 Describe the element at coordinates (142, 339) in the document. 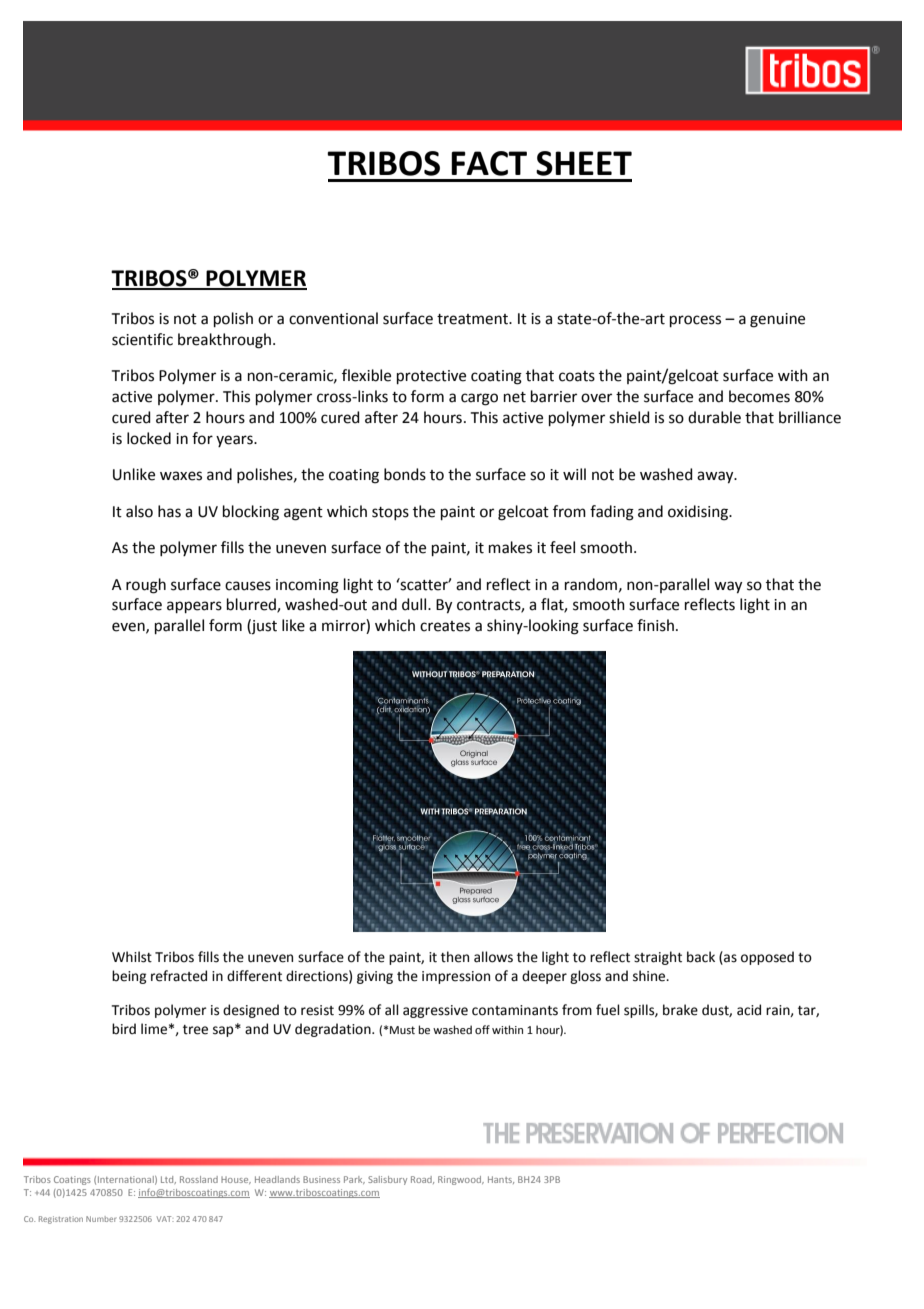

I see `scientific` at that location.
